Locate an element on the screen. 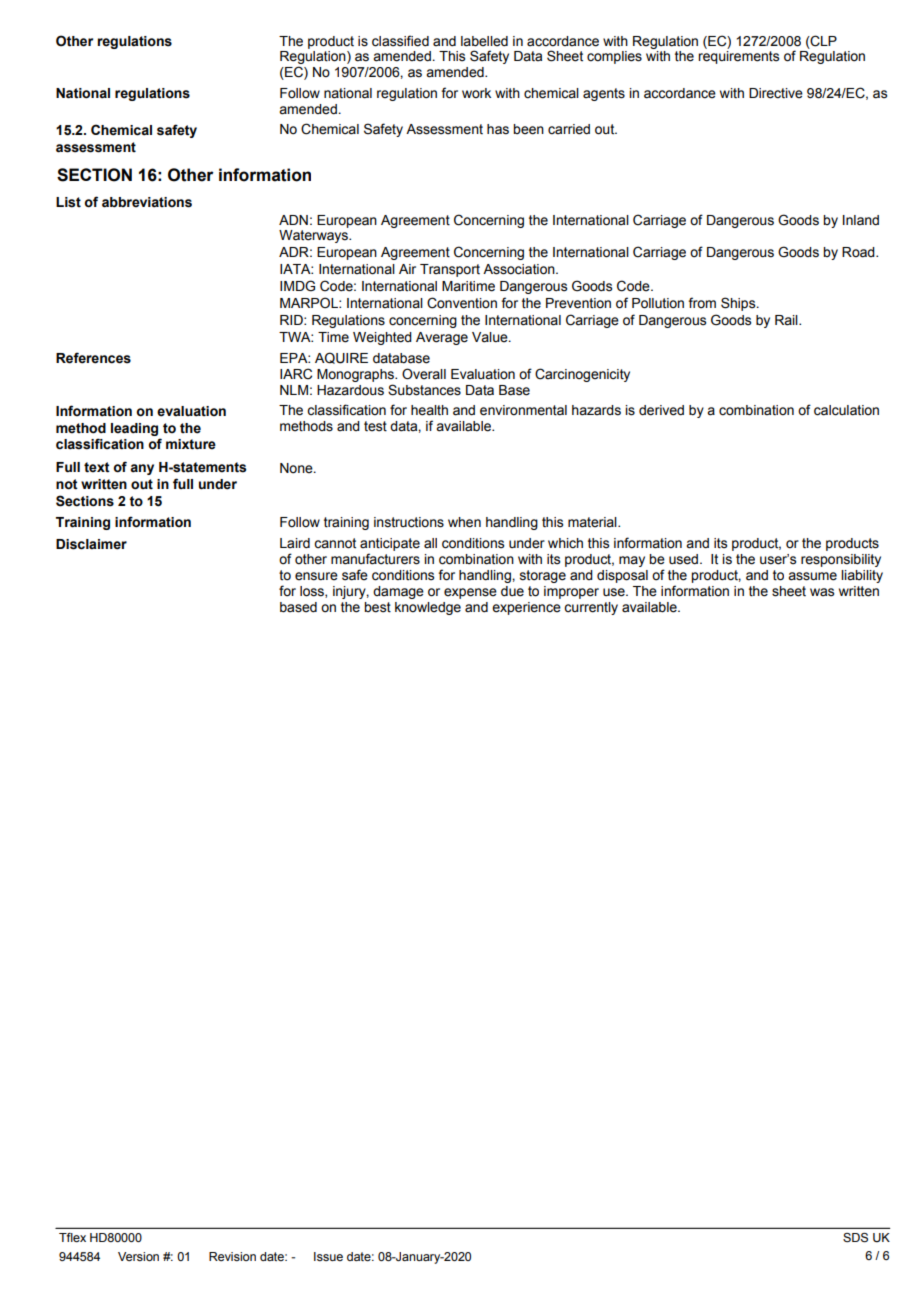 The image size is (924, 1308). abbreviations is located at coordinates (147, 202).
